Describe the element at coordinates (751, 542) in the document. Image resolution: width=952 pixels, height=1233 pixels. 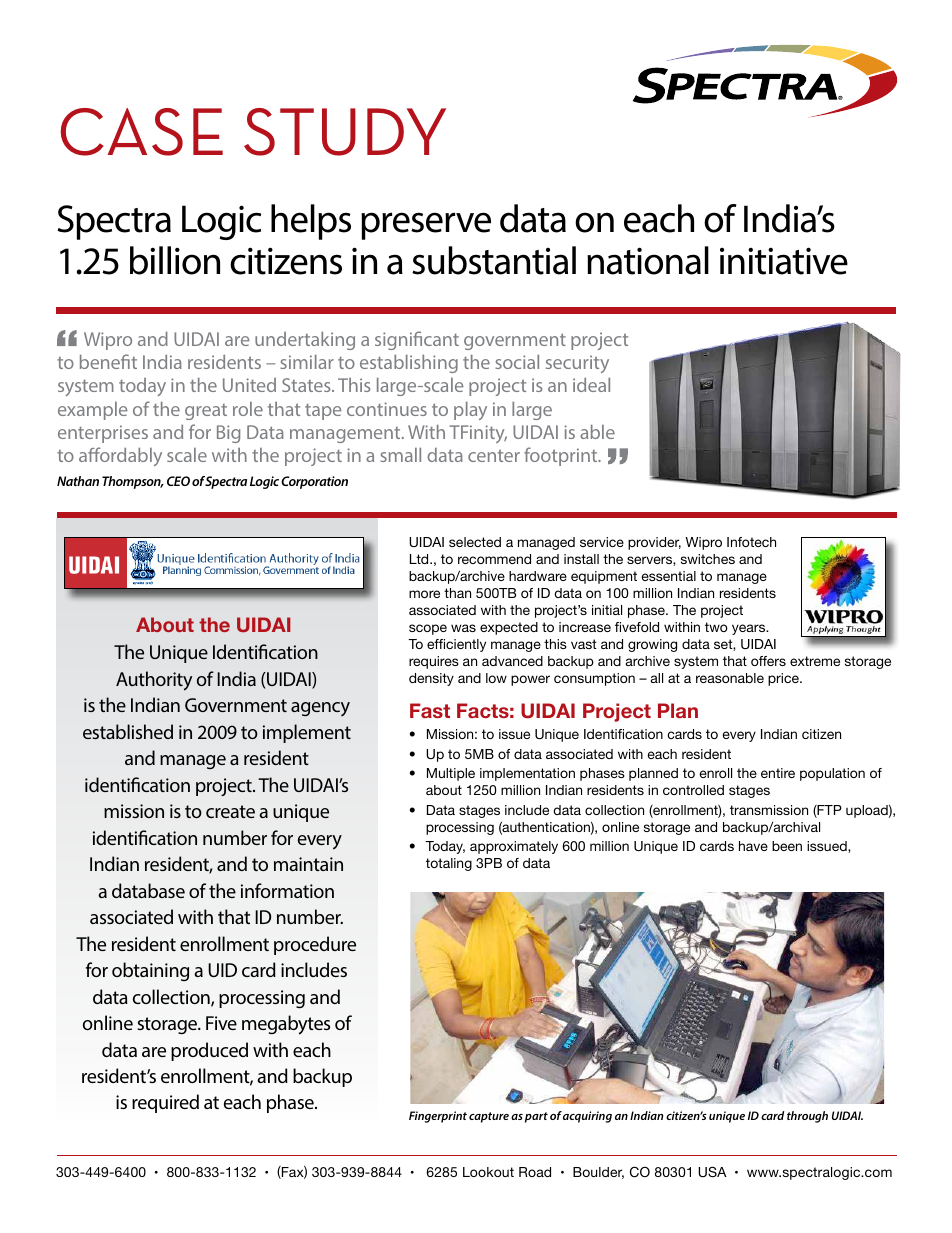
I see `Infotech` at that location.
